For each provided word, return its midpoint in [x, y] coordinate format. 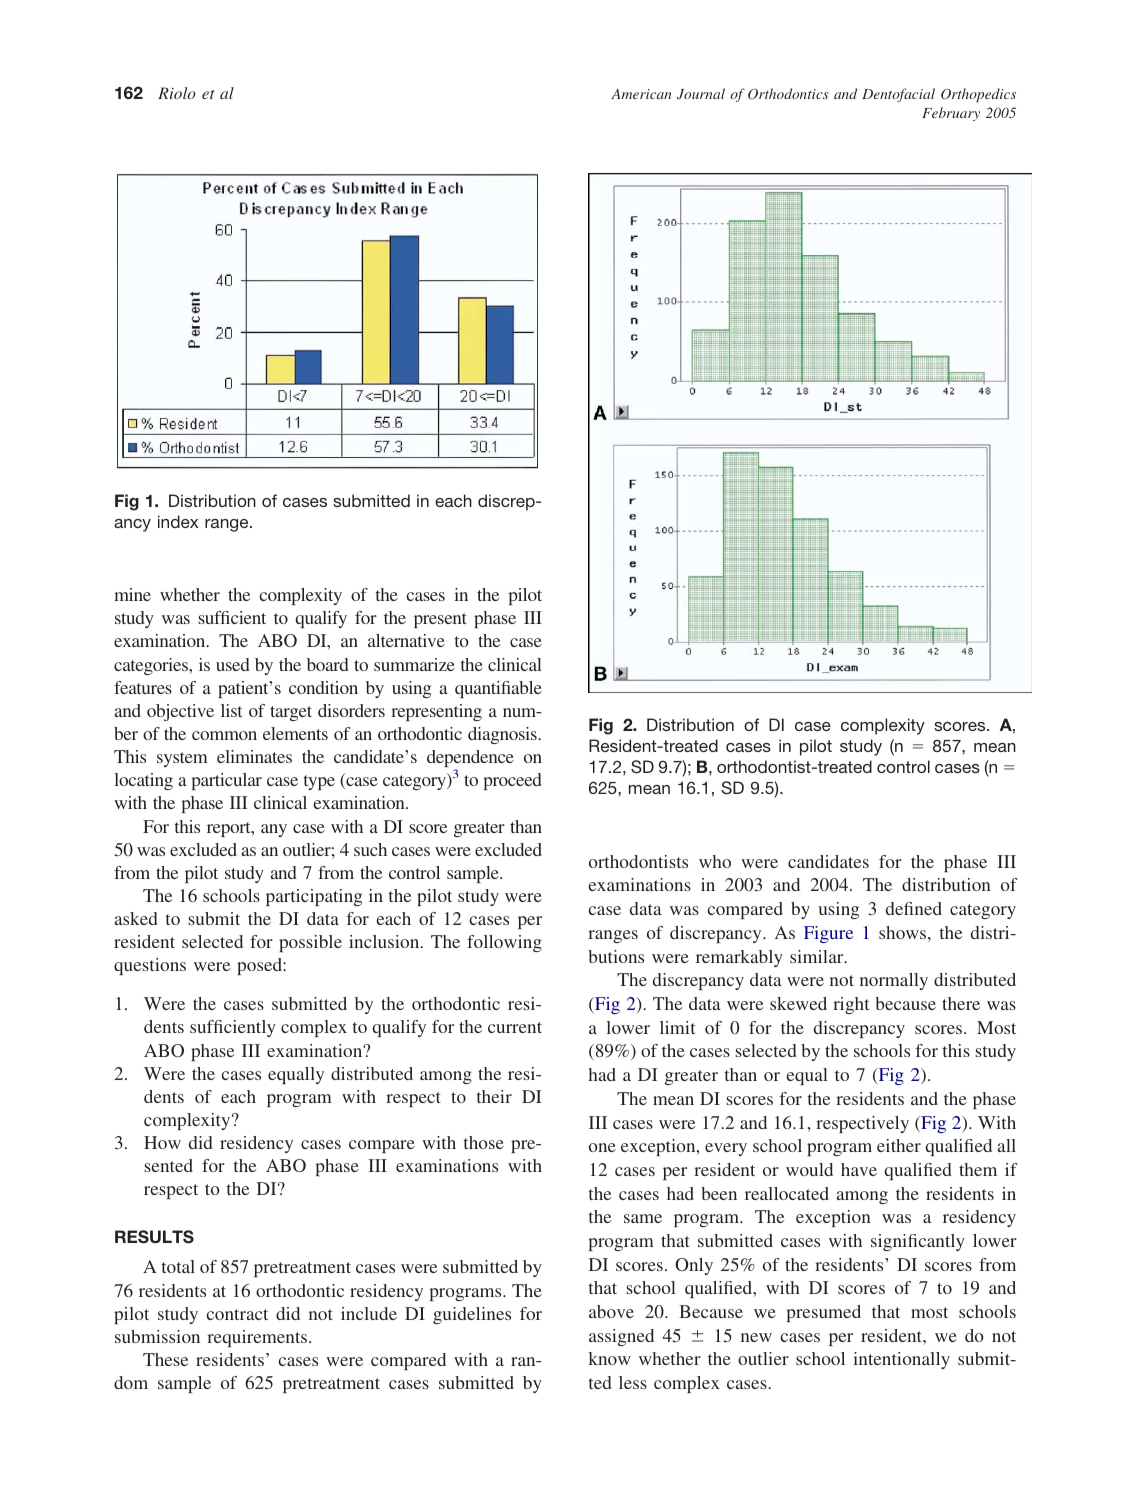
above [611, 1311]
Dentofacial [898, 95]
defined [914, 908]
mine [132, 594]
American [641, 94]
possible [310, 943]
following [504, 943]
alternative [406, 640]
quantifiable [498, 689]
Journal [701, 93]
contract [237, 1314]
